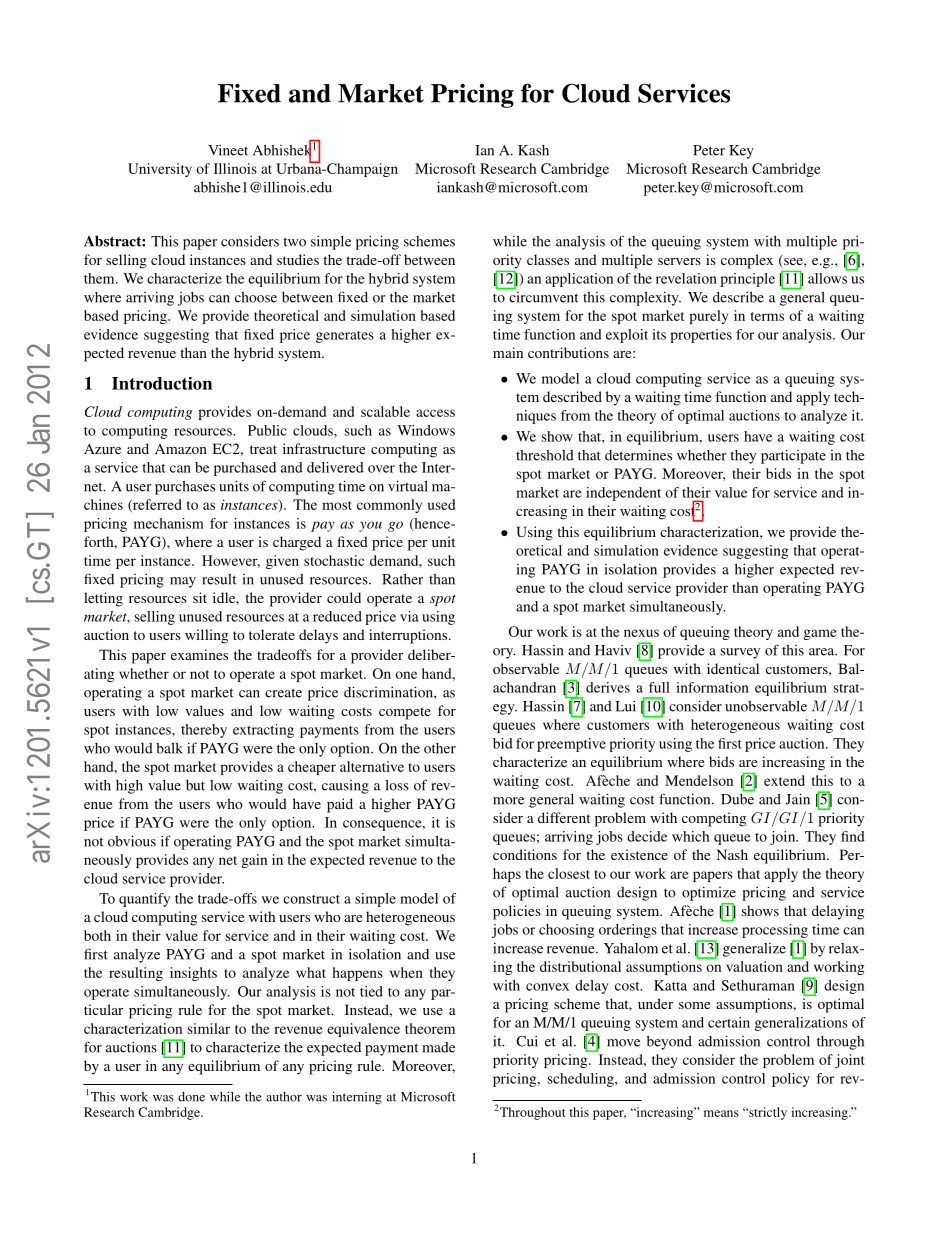 The height and width of the screenshot is (1233, 952). I want to click on virtual, so click(408, 486).
